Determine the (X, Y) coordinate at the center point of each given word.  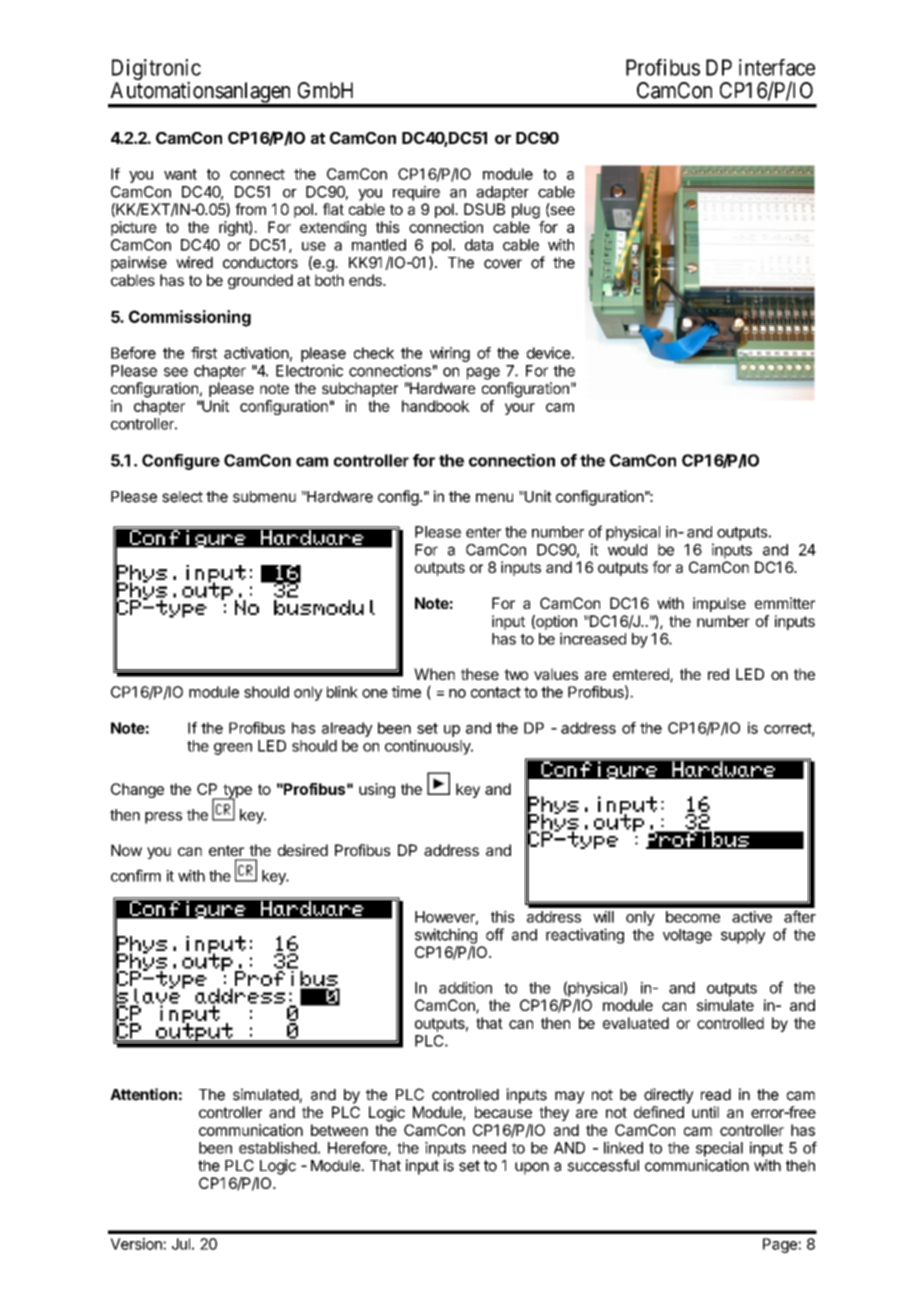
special (719, 1149)
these (480, 674)
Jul (181, 1244)
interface (777, 67)
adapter (502, 193)
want (180, 174)
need (489, 1148)
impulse (719, 604)
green (233, 749)
